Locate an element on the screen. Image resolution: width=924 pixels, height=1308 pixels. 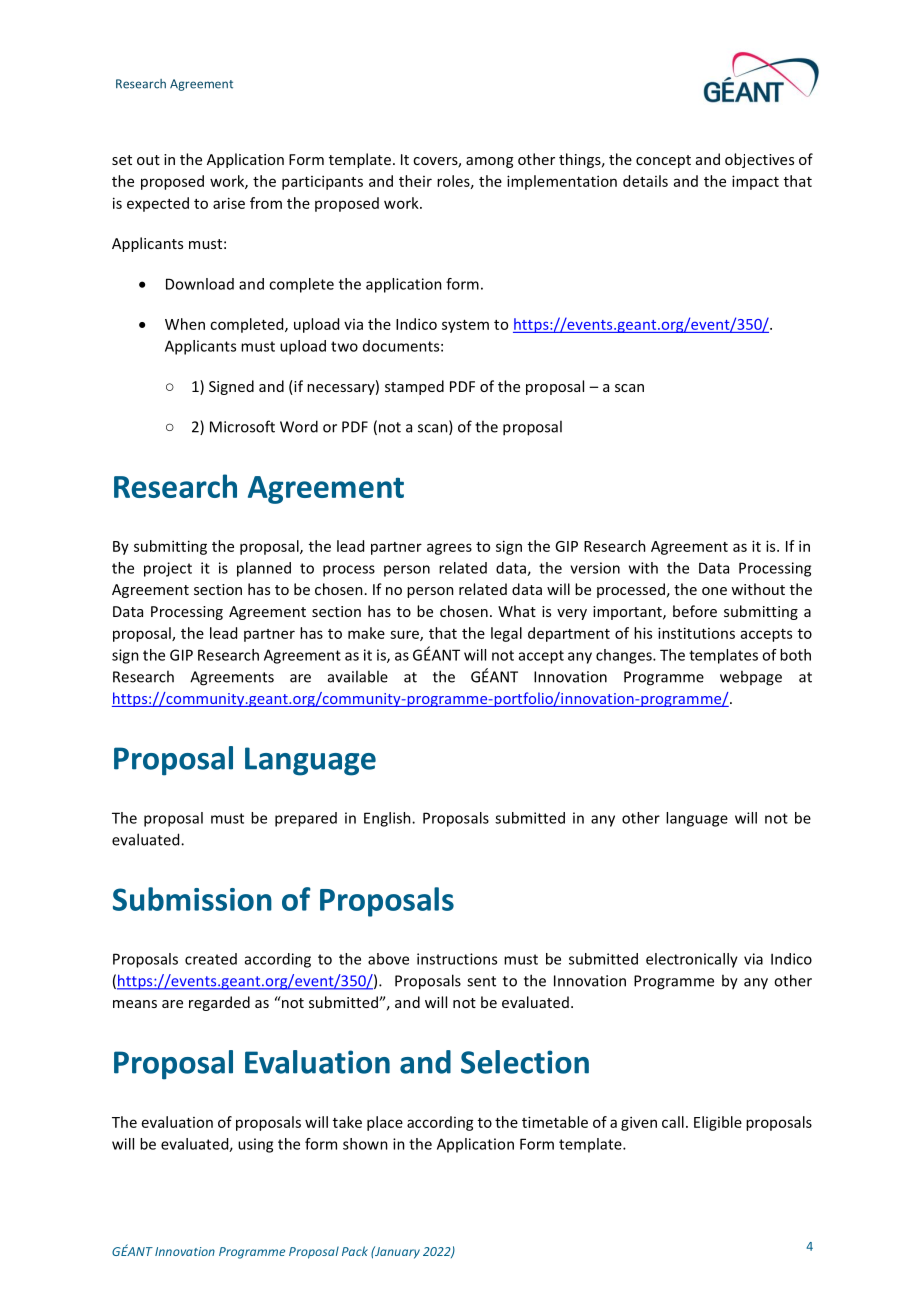
given is located at coordinates (639, 1123).
